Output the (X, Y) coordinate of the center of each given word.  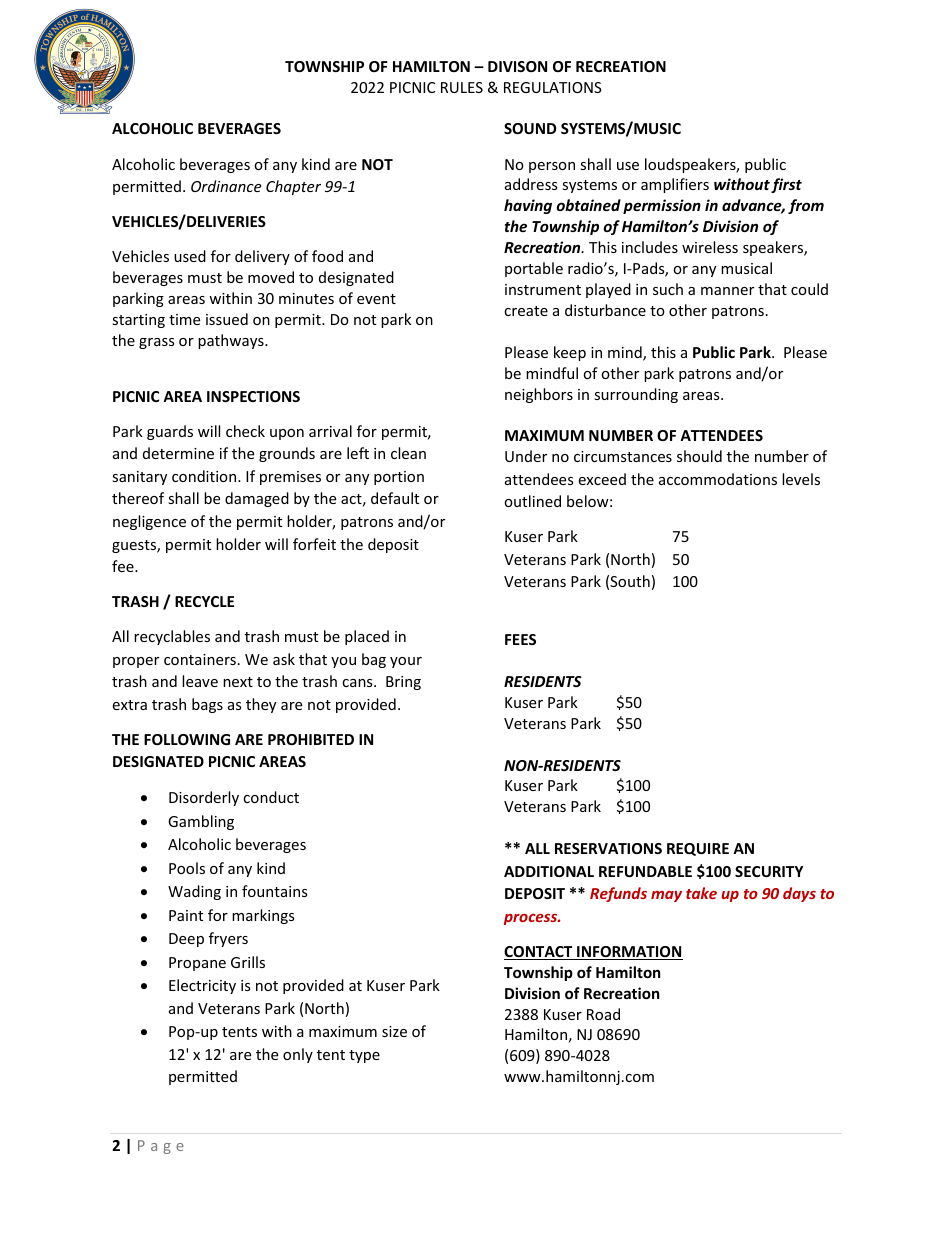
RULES (462, 87)
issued (227, 319)
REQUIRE (698, 849)
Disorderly (204, 798)
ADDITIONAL (549, 871)
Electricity (202, 986)
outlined (532, 501)
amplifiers (675, 185)
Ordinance (226, 186)
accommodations (718, 479)
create (526, 311)
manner (727, 291)
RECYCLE (204, 601)
